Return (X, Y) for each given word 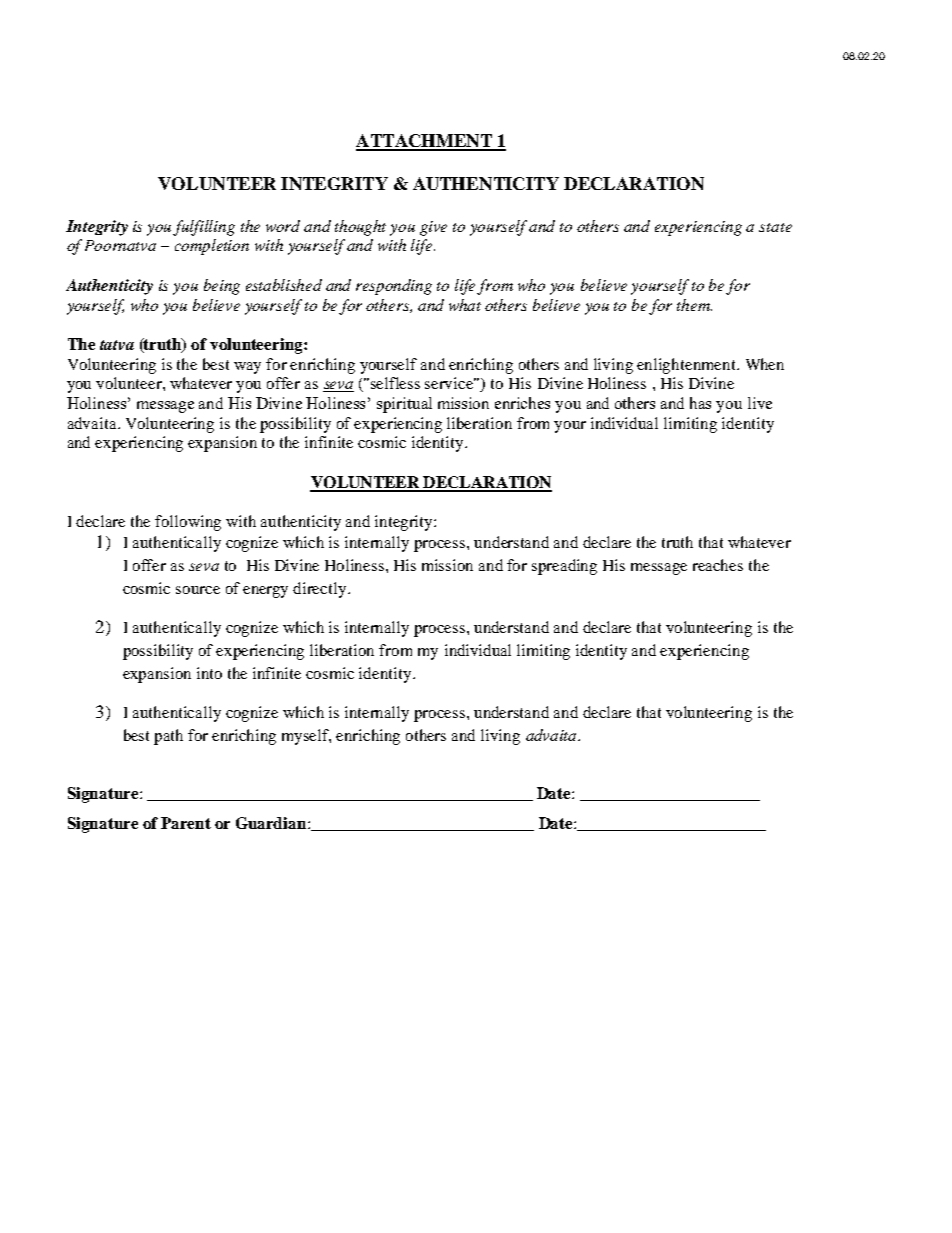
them (694, 305)
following (188, 523)
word (283, 226)
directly (321, 590)
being (222, 287)
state (775, 227)
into (209, 673)
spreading (564, 567)
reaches (718, 565)
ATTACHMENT (425, 142)
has (700, 403)
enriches (522, 403)
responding (394, 287)
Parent (186, 823)
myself (306, 737)
